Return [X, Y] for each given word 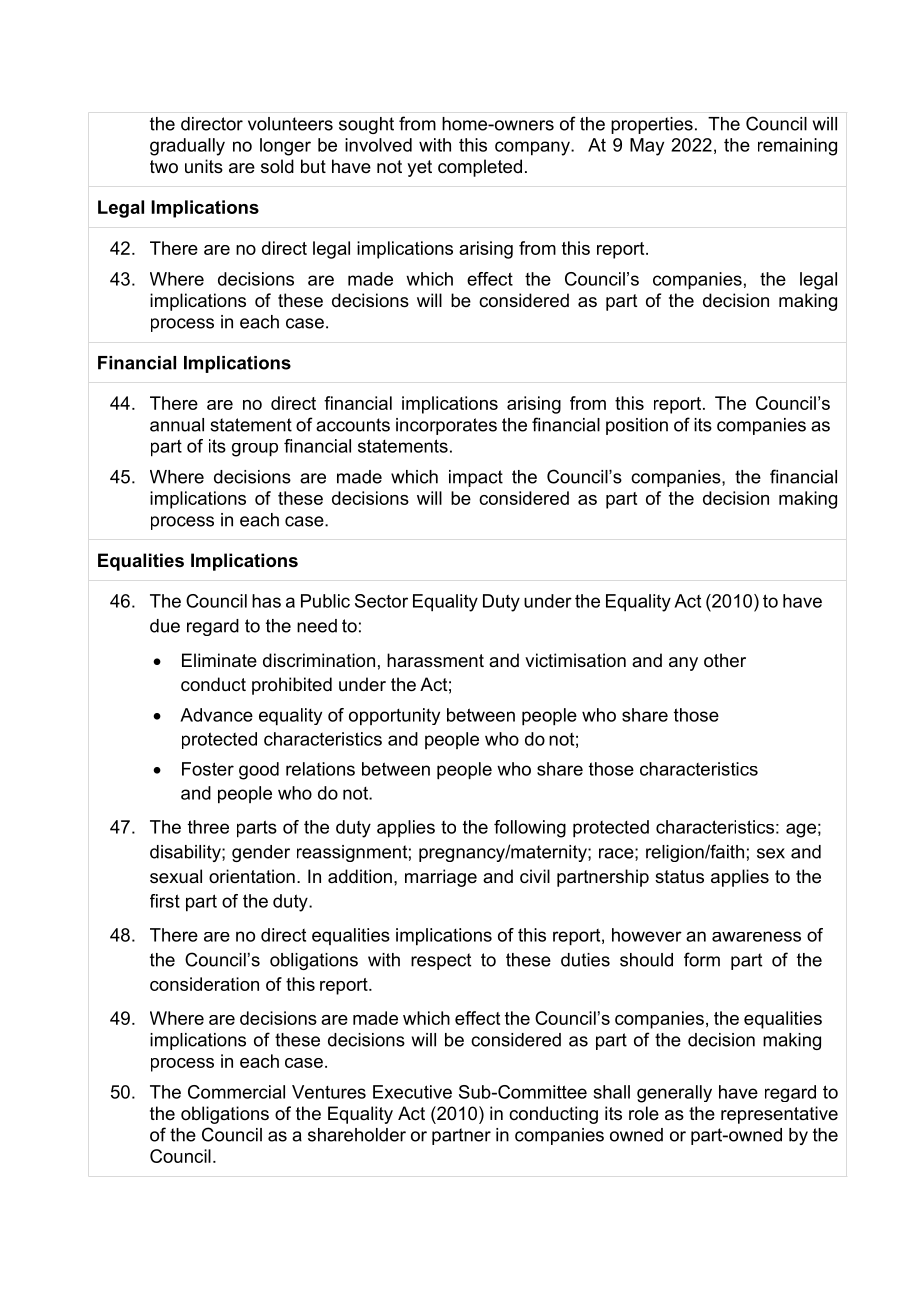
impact [476, 478]
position [637, 426]
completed [480, 168]
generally [674, 1094]
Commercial [236, 1092]
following [530, 829]
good [259, 771]
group [255, 450]
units [204, 166]
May [647, 147]
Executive [412, 1092]
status [679, 877]
